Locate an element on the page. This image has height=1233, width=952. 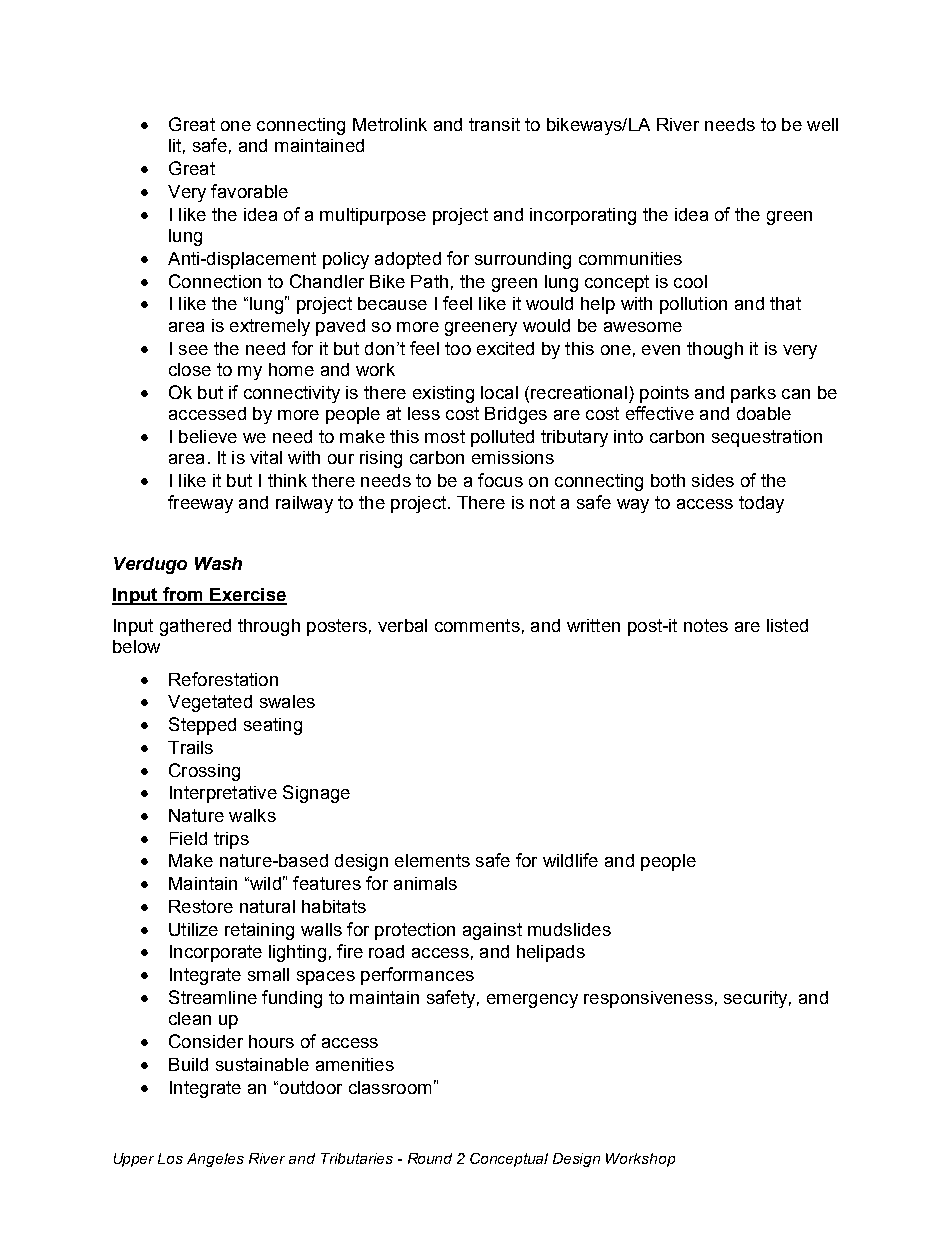
freeway is located at coordinates (200, 504).
